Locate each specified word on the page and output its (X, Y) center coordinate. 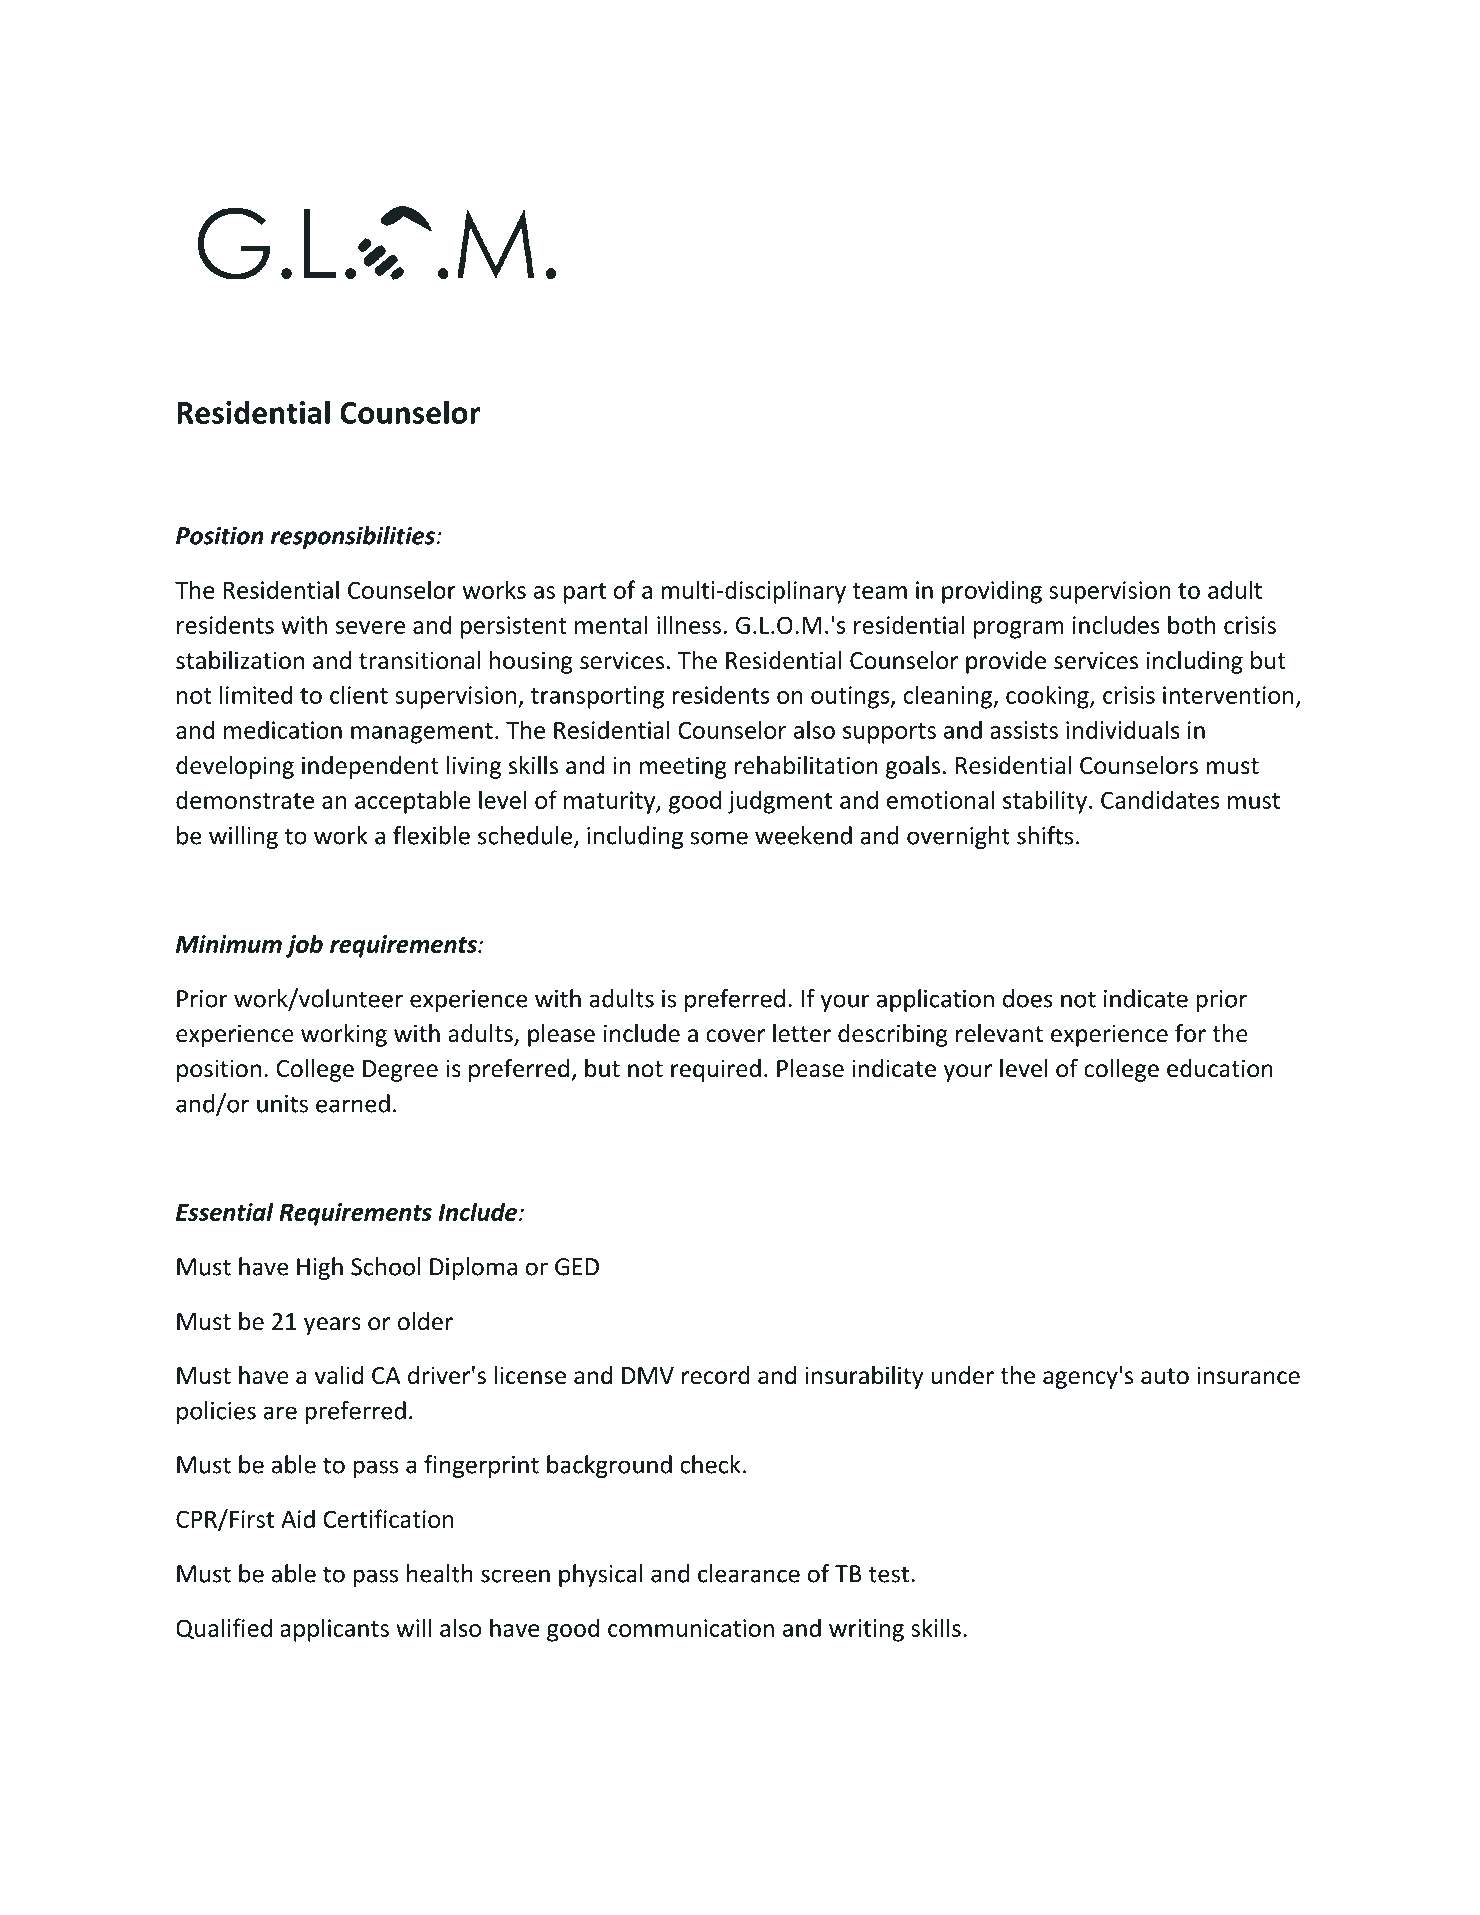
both (1192, 624)
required (716, 1070)
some (719, 838)
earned (353, 1103)
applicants (334, 1630)
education (1220, 1068)
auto (1165, 1376)
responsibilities (354, 537)
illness (689, 624)
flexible (431, 835)
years (332, 1326)
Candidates (1160, 799)
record (716, 1375)
